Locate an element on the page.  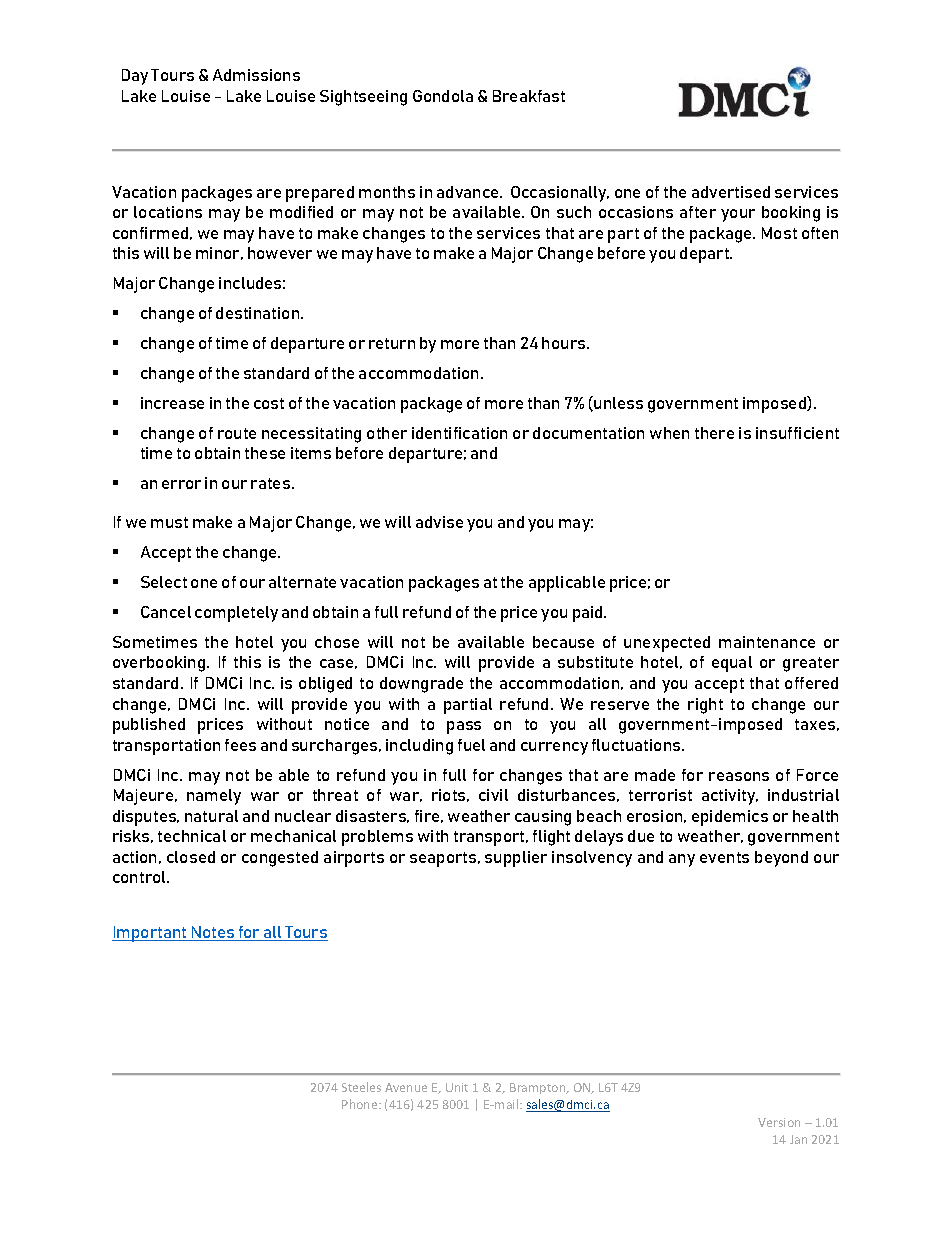
completely is located at coordinates (236, 614).
